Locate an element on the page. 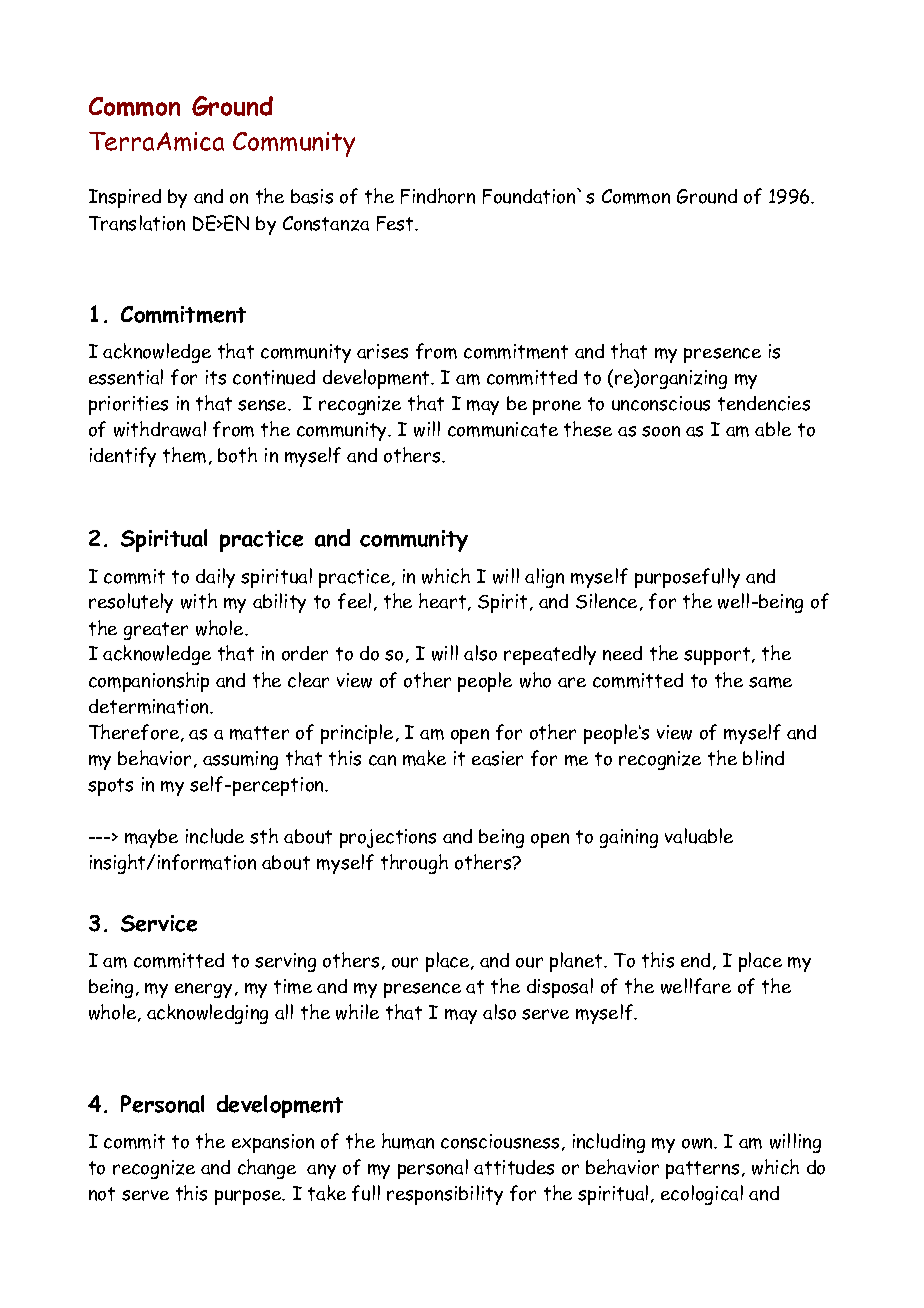 The width and height of the page is (924, 1308). change is located at coordinates (267, 1169).
